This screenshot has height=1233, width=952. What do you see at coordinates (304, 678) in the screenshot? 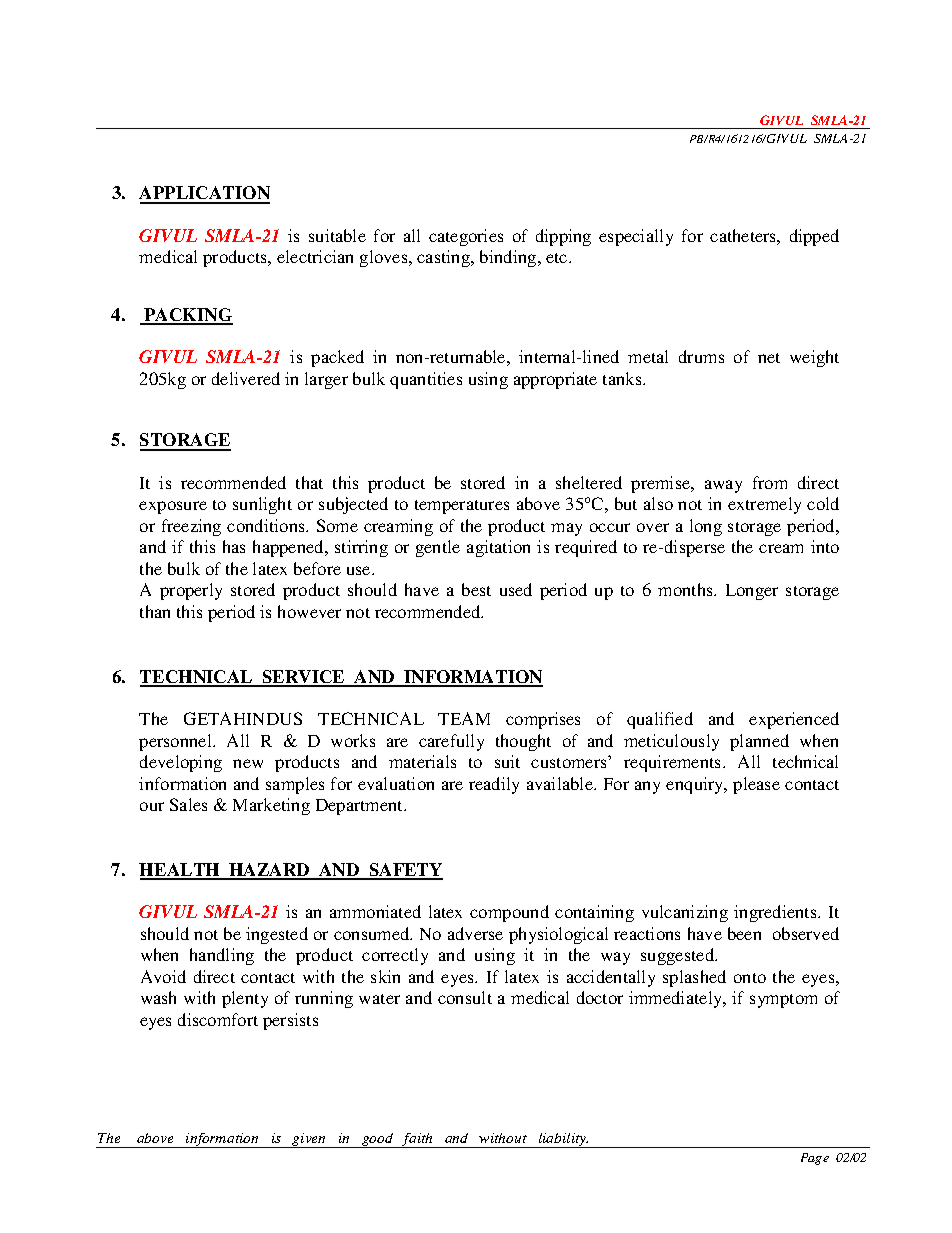
I see `SERVICE` at bounding box center [304, 678].
